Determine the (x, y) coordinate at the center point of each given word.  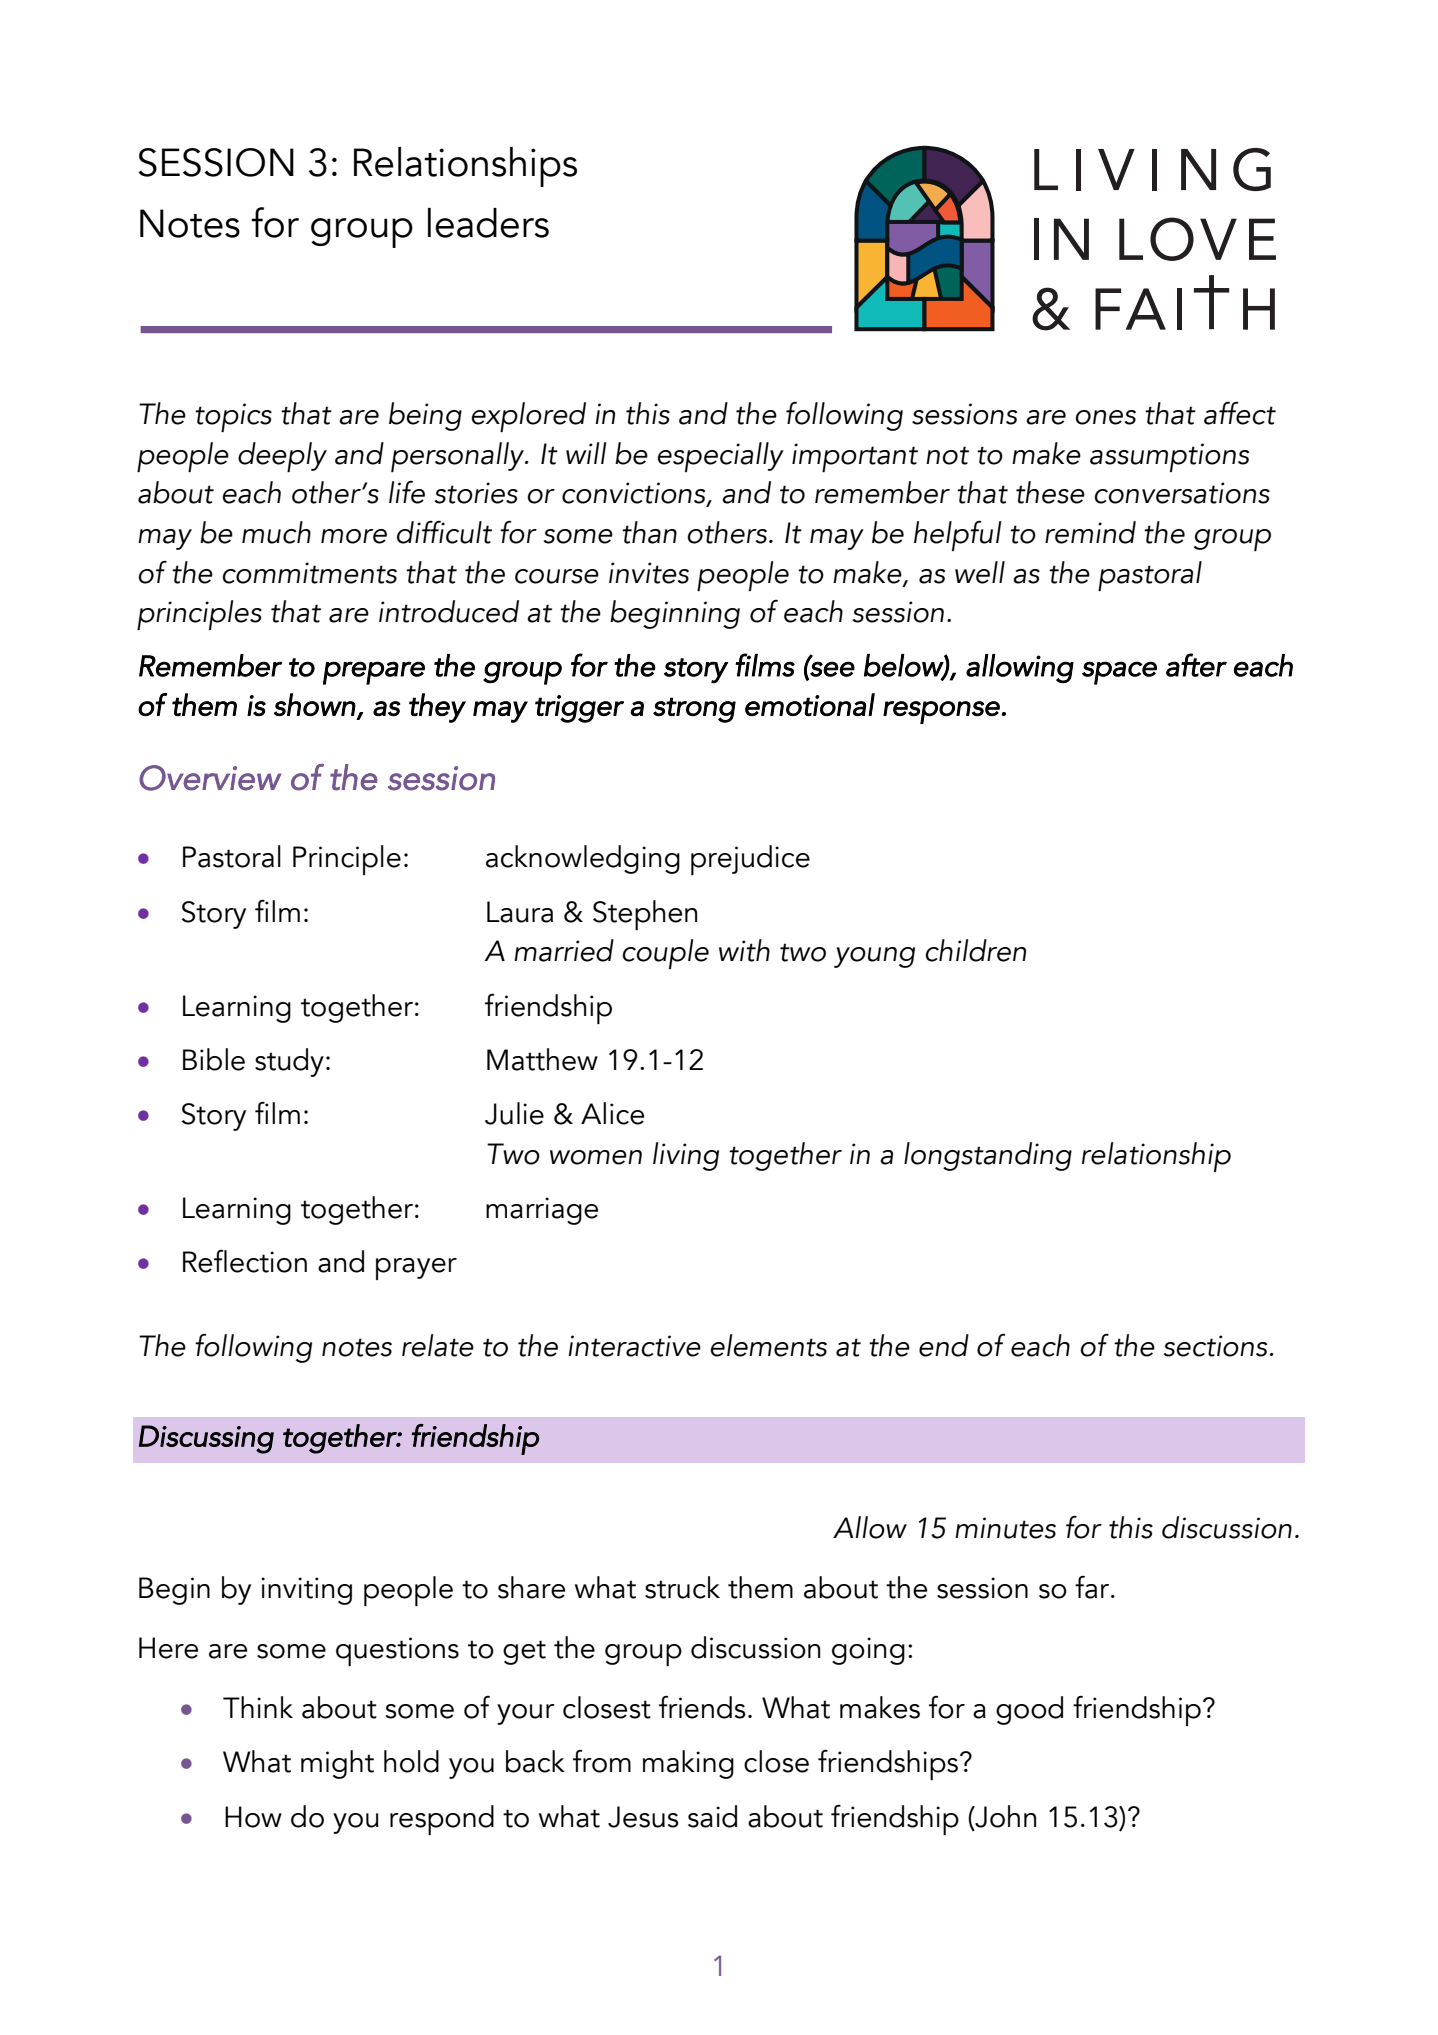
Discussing (206, 1439)
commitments (309, 573)
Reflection (245, 1261)
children (975, 950)
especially (720, 457)
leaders (488, 223)
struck (682, 1587)
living (686, 1156)
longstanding (988, 1156)
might (337, 1764)
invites (649, 573)
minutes (1005, 1528)
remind (1090, 532)
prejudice (750, 860)
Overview (210, 778)
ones (1105, 417)
